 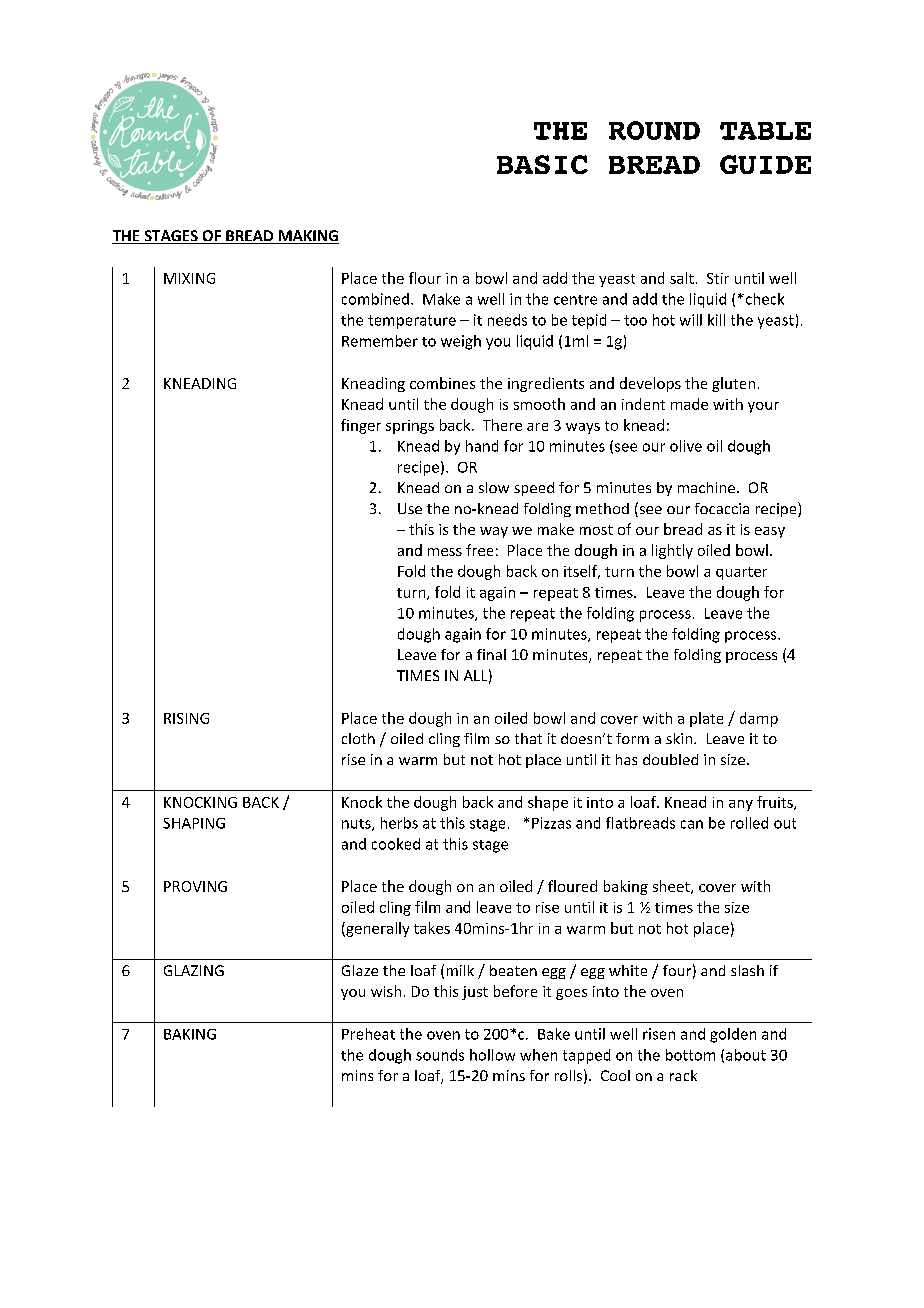 I want to click on BASIC, so click(x=542, y=164).
